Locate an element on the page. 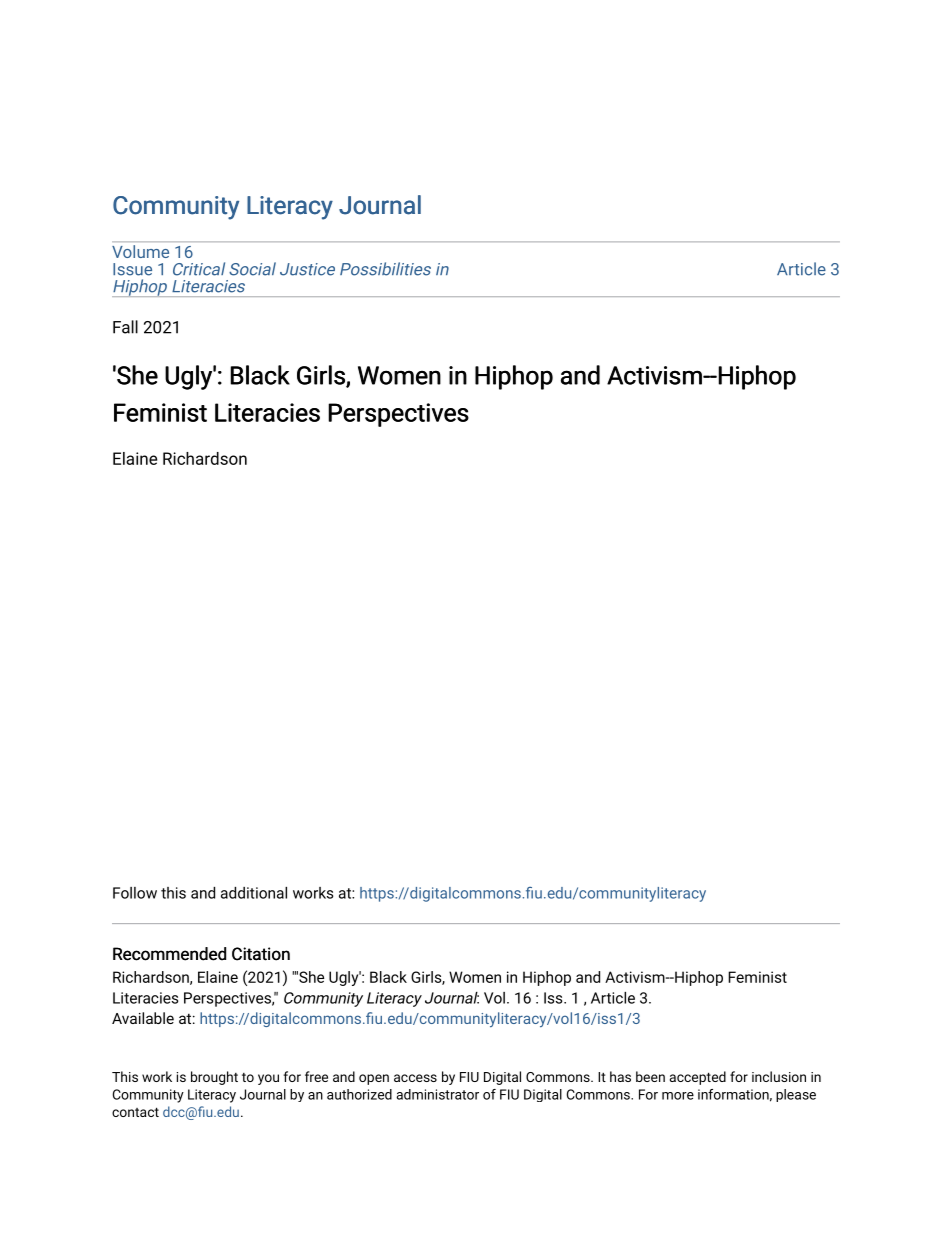 The width and height of the document is (952, 1233). Recommended is located at coordinates (169, 954).
